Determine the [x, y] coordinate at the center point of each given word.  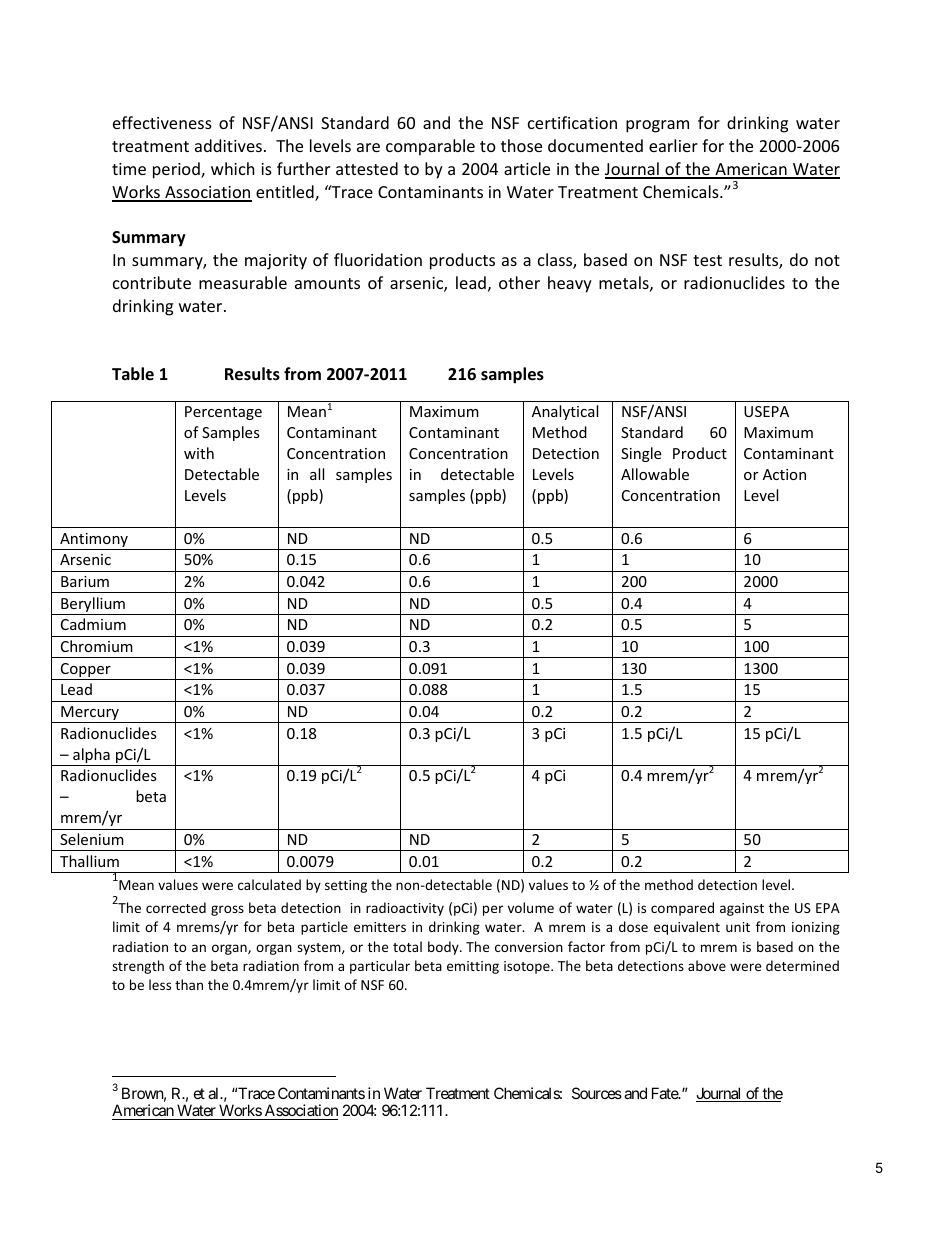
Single [641, 454]
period [177, 170]
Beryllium [93, 606]
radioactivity [405, 909]
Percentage [223, 413]
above [707, 965]
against [742, 909]
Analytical [565, 412]
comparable [430, 147]
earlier [673, 145]
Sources [597, 1093]
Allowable [655, 474]
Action [784, 474]
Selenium [92, 839]
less [160, 984]
